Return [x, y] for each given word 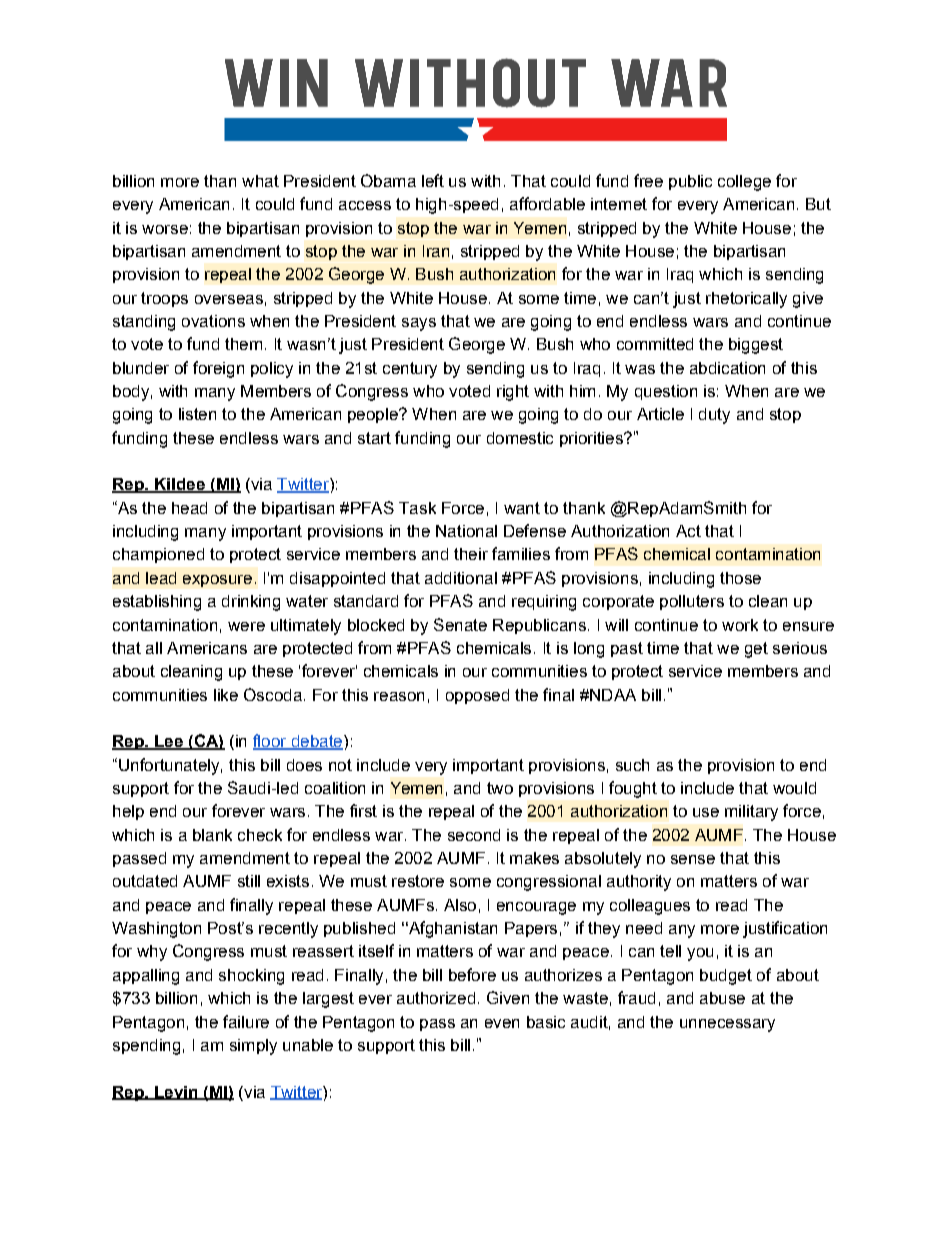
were [246, 626]
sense [693, 859]
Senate [460, 624]
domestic [520, 438]
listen [197, 414]
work [740, 625]
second [474, 835]
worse [165, 229]
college [744, 183]
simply [253, 1047]
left [433, 180]
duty [714, 416]
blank [212, 835]
